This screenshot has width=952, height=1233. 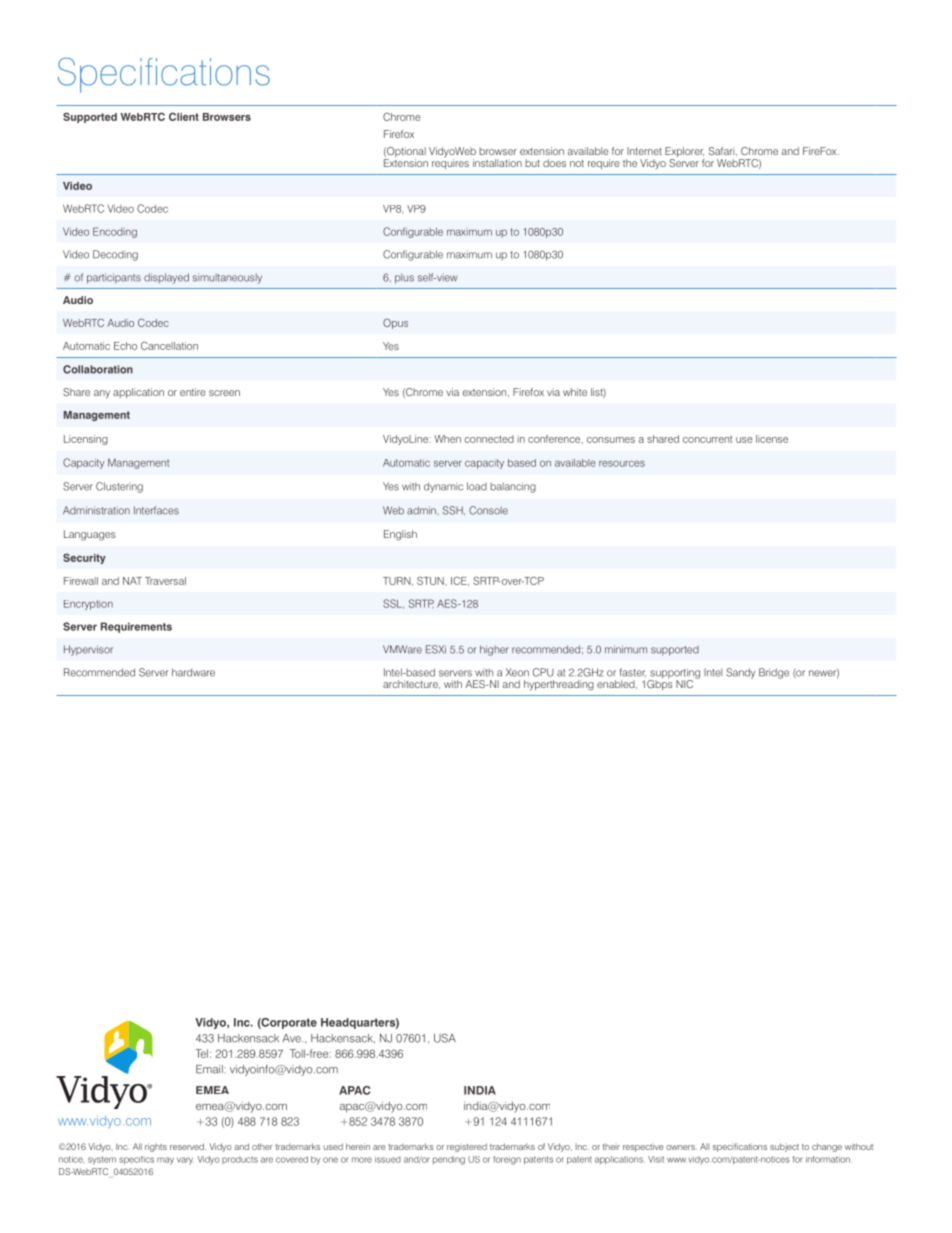 What do you see at coordinates (184, 116) in the screenshot?
I see `Client` at bounding box center [184, 116].
